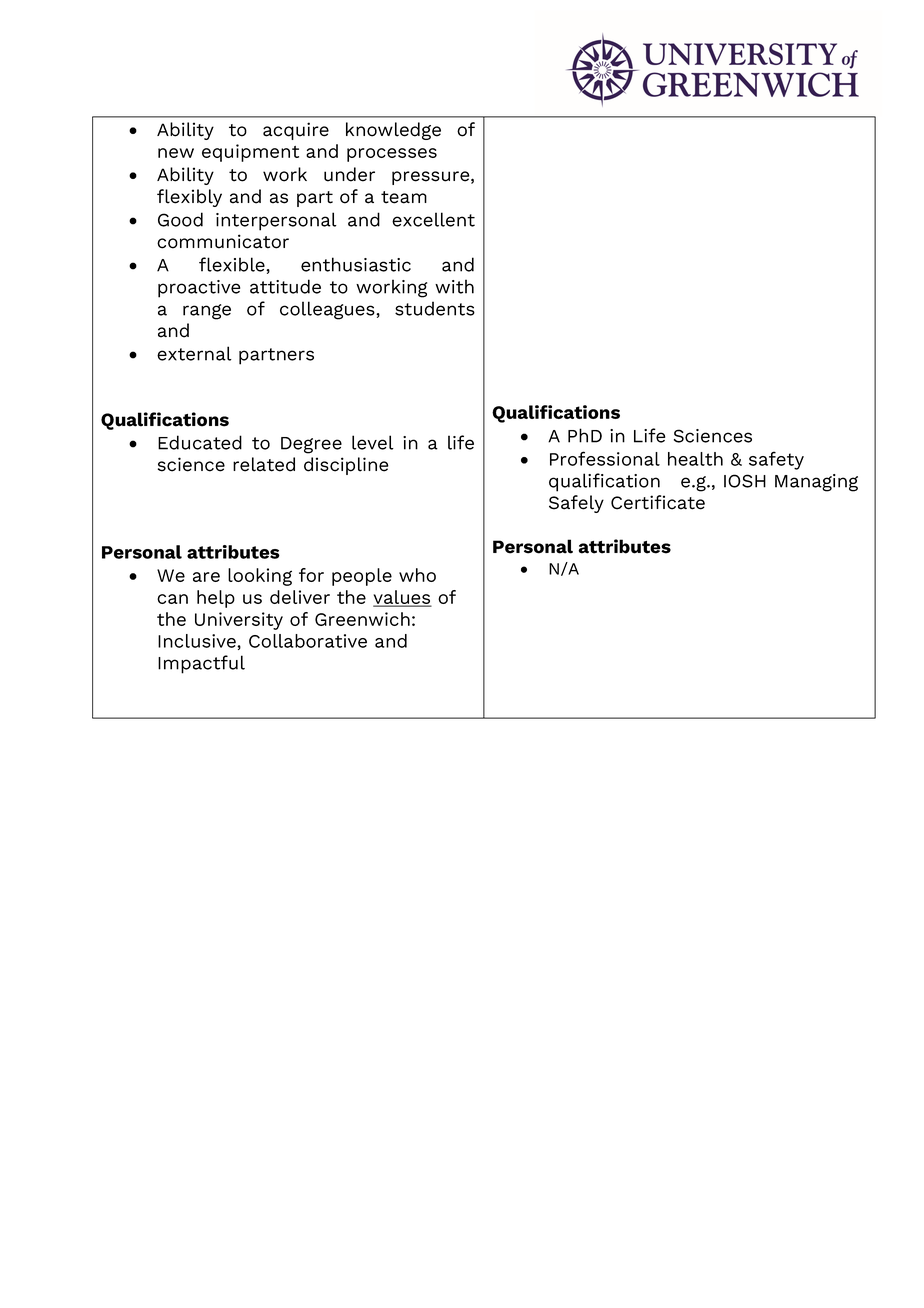 The height and width of the screenshot is (1308, 924). Describe the element at coordinates (200, 442) in the screenshot. I see `Educated` at that location.
